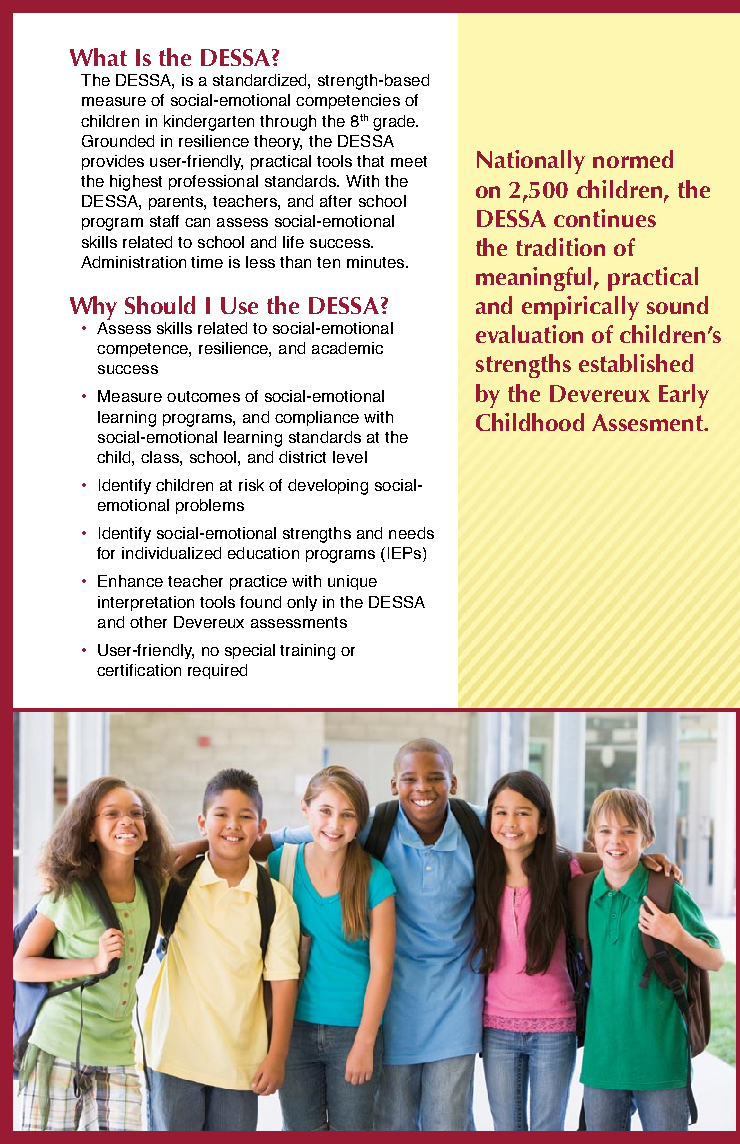 The height and width of the document is (1144, 740). Describe the element at coordinates (348, 101) in the document. I see `competencies` at that location.
